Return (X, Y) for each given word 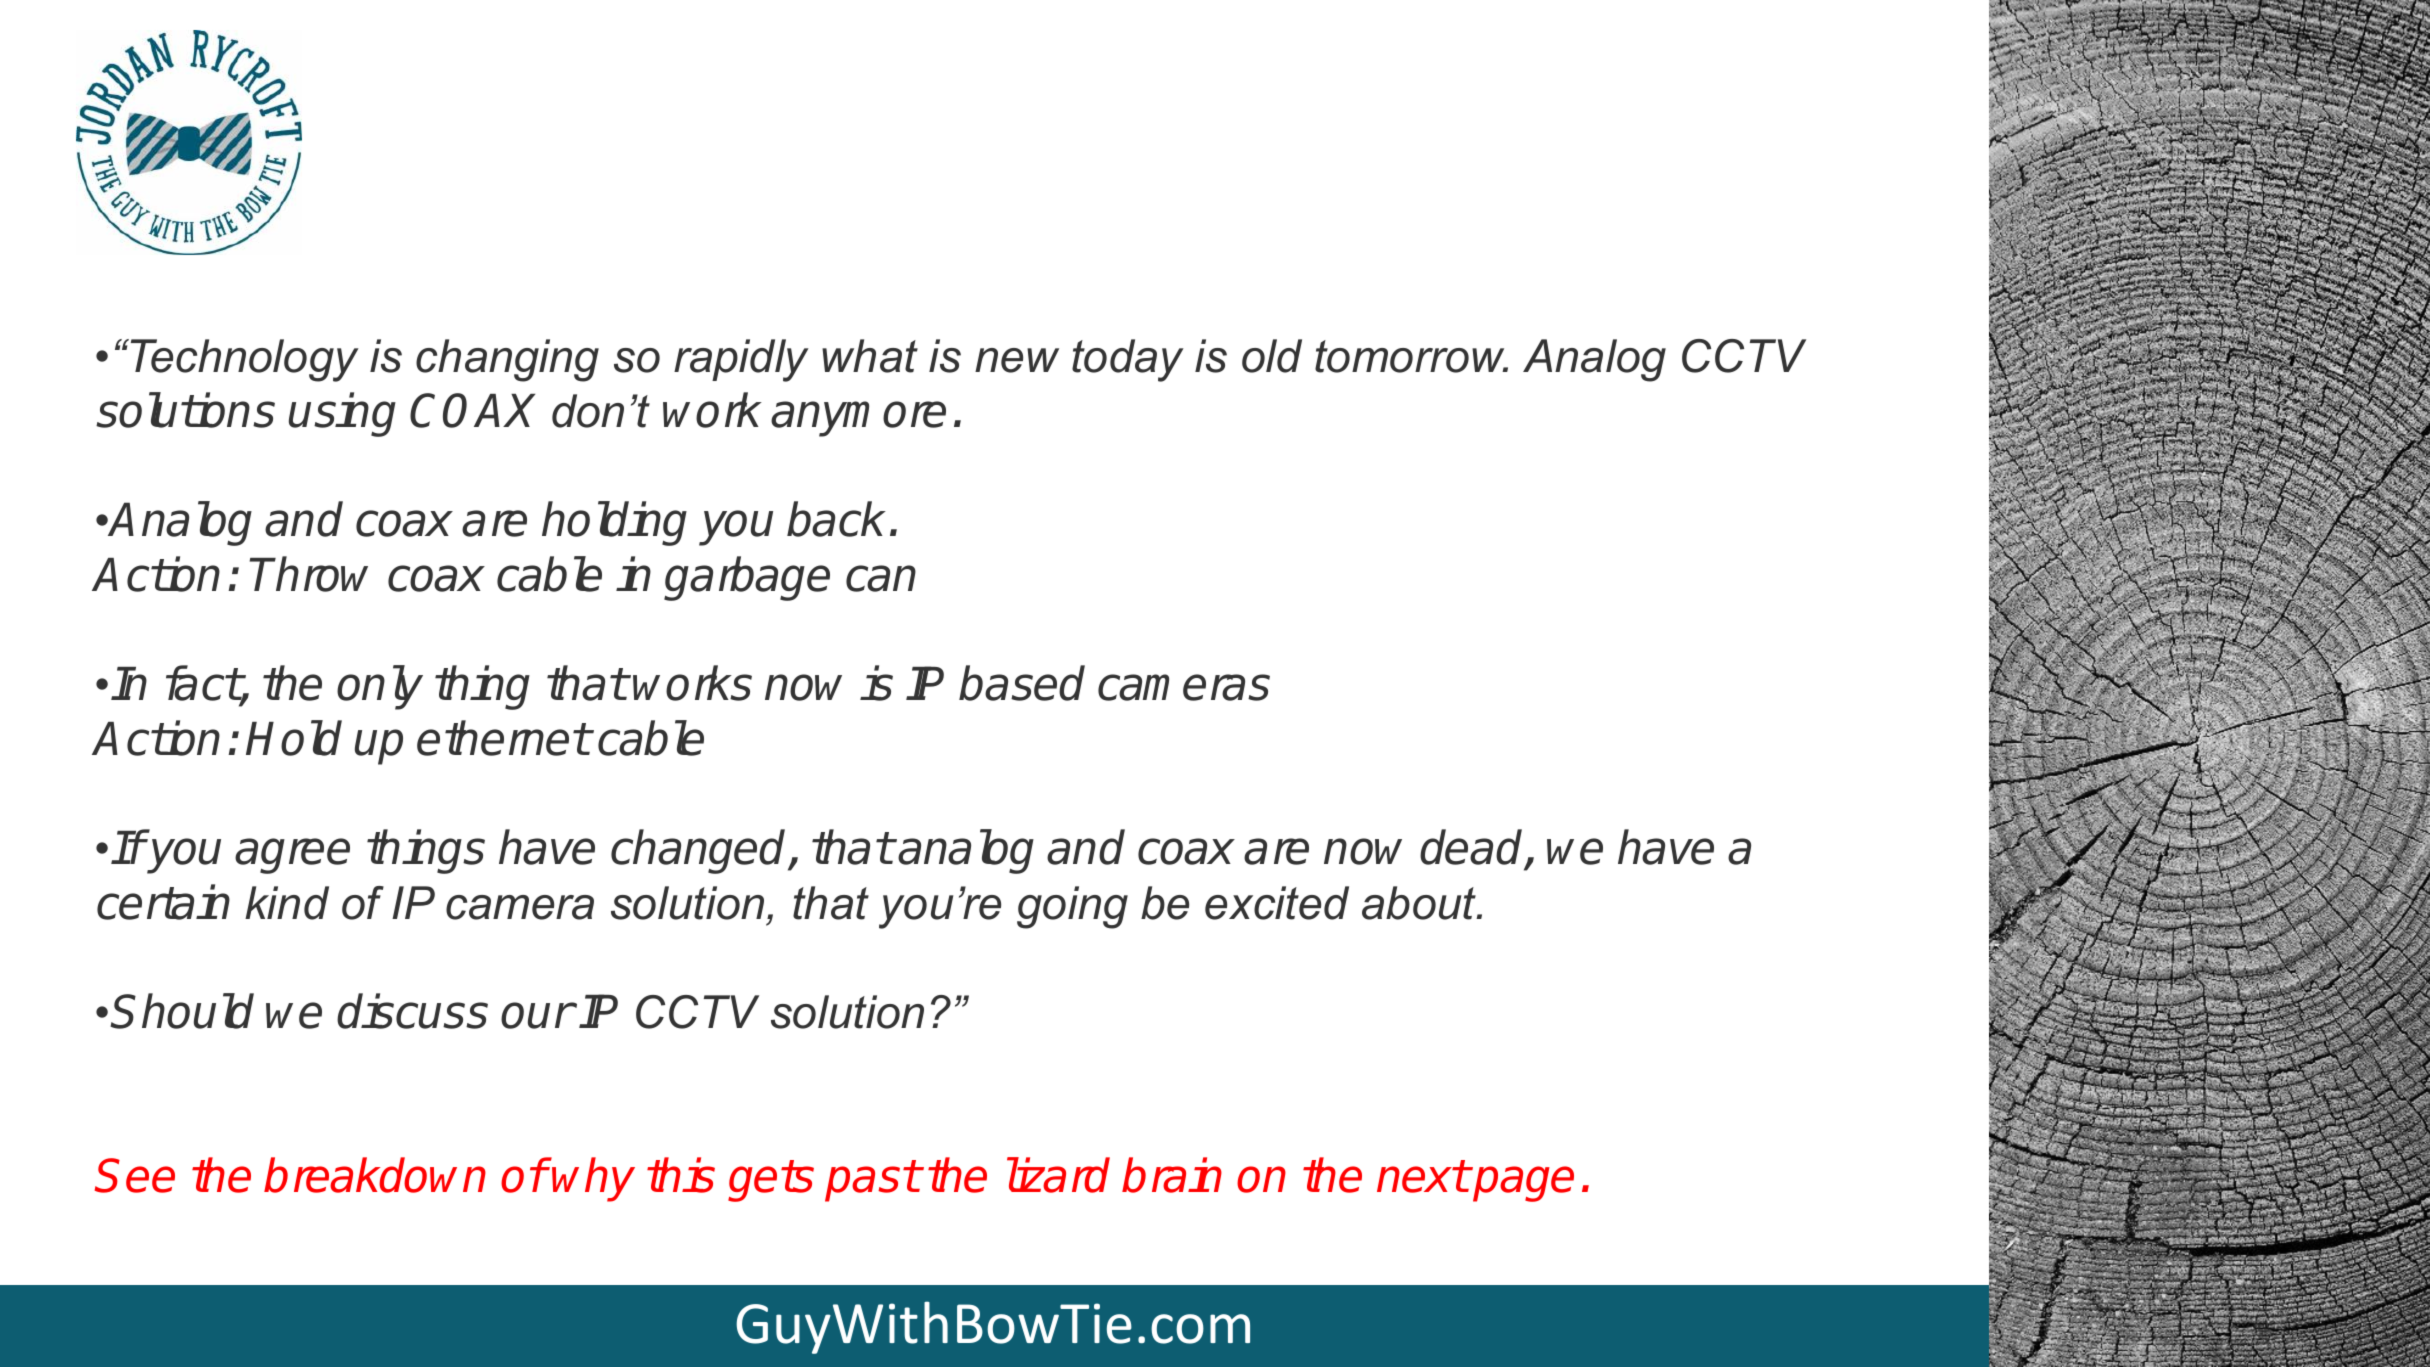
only (380, 688)
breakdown (375, 1175)
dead (1473, 849)
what (870, 356)
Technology (245, 360)
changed (700, 852)
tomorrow (1411, 356)
